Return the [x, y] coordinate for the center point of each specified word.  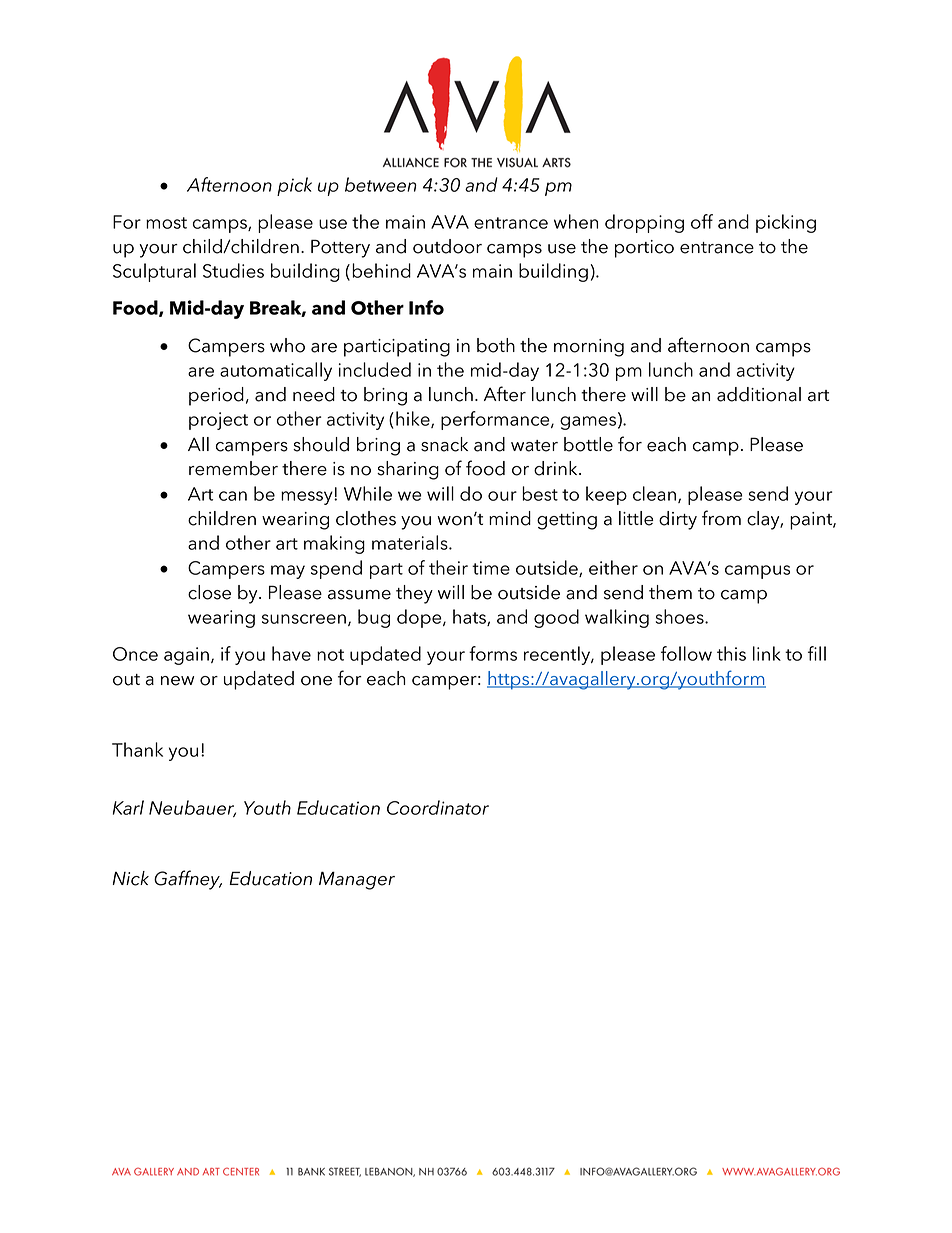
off [702, 221]
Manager [357, 880]
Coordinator [438, 807]
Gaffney [188, 880]
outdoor [447, 246]
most [166, 223]
